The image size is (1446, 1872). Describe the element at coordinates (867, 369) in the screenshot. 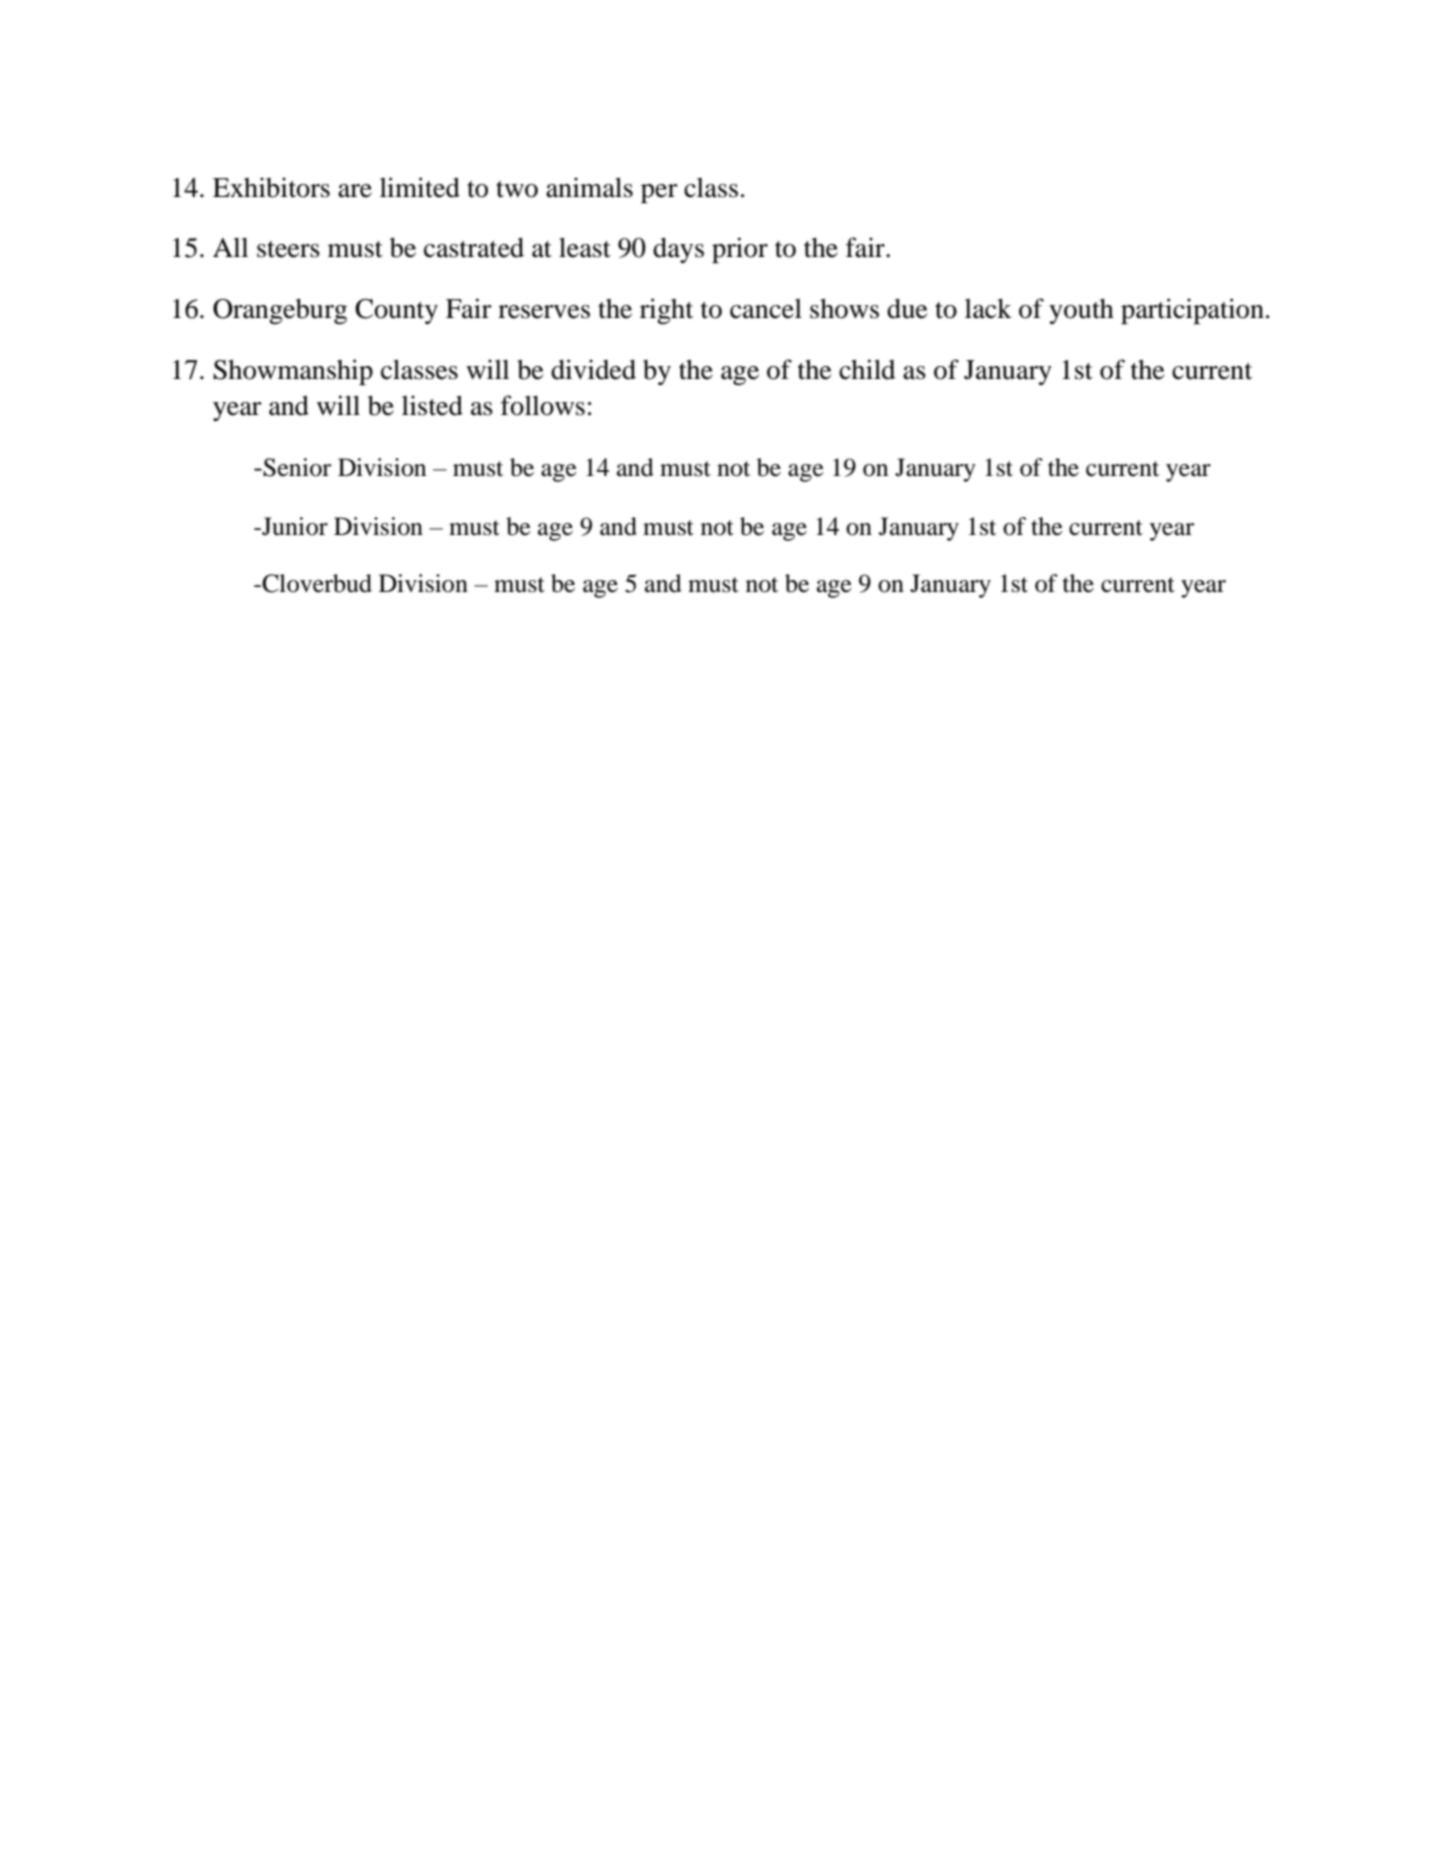

I see `child` at that location.
